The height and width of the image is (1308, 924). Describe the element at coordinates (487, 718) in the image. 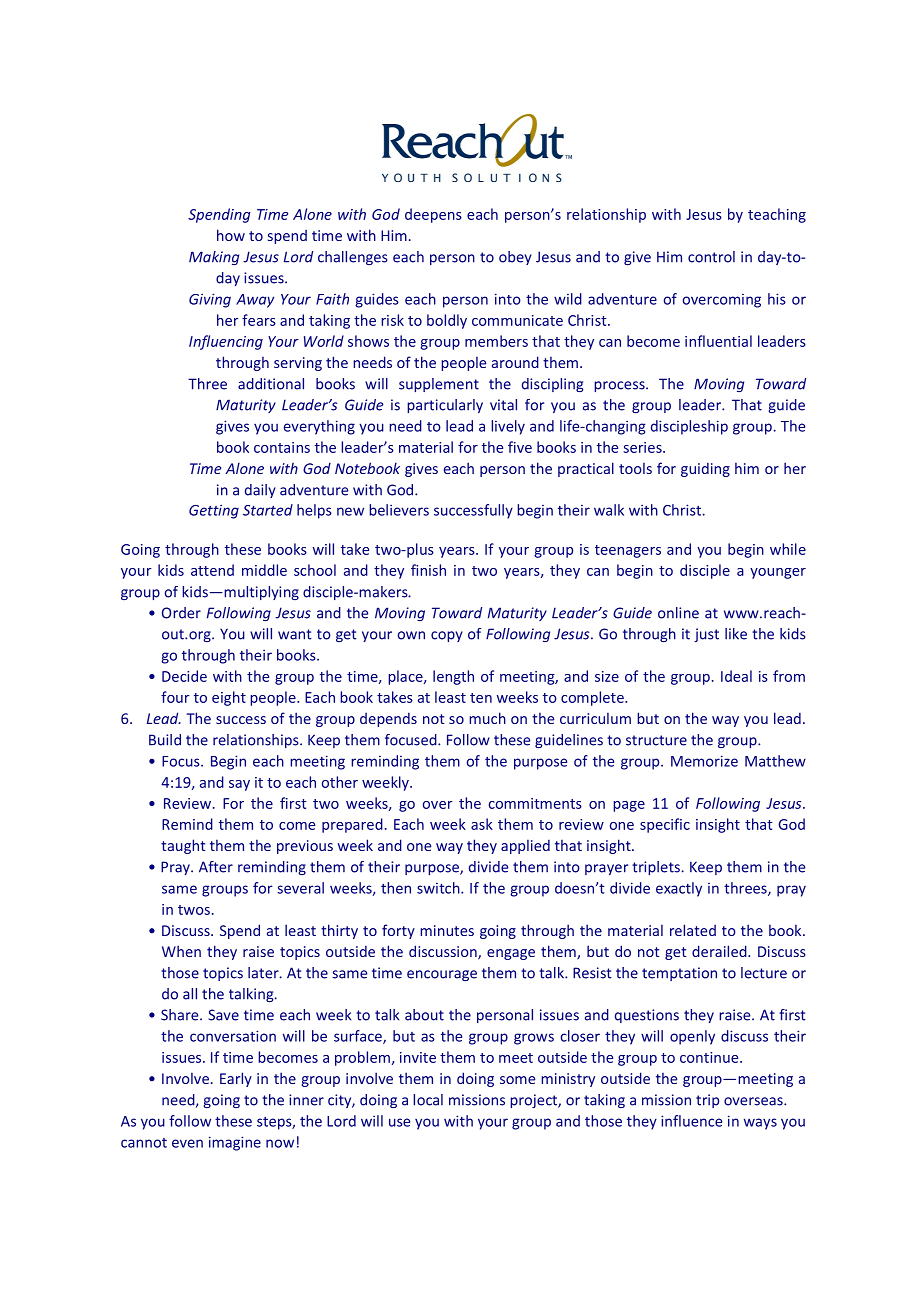

I see `much` at that location.
